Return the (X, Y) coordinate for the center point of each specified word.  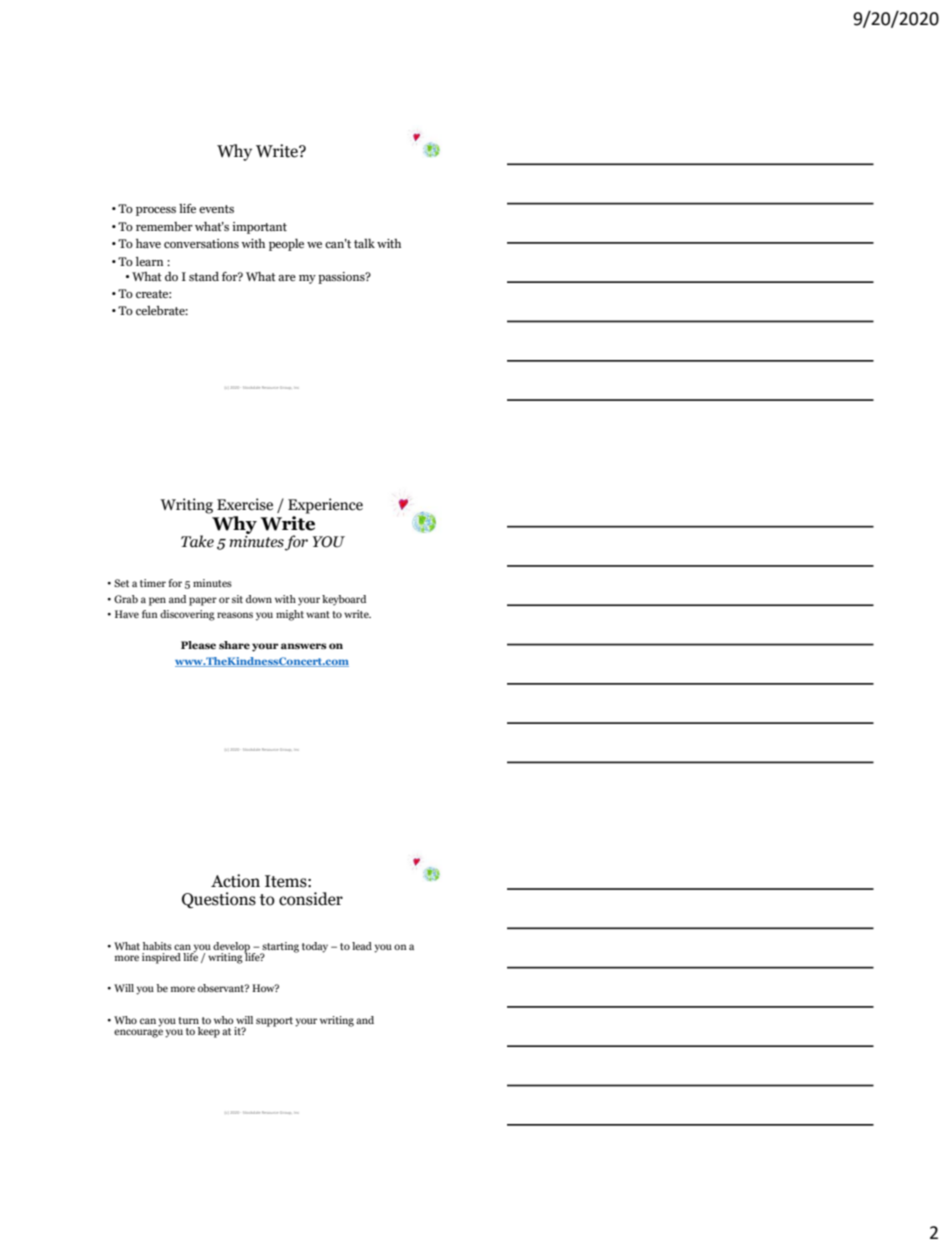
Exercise (245, 504)
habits (157, 946)
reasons (235, 615)
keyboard (344, 600)
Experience (325, 506)
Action (235, 881)
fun (150, 614)
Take (197, 541)
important (259, 228)
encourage (138, 1033)
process (156, 211)
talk (364, 243)
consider (311, 899)
